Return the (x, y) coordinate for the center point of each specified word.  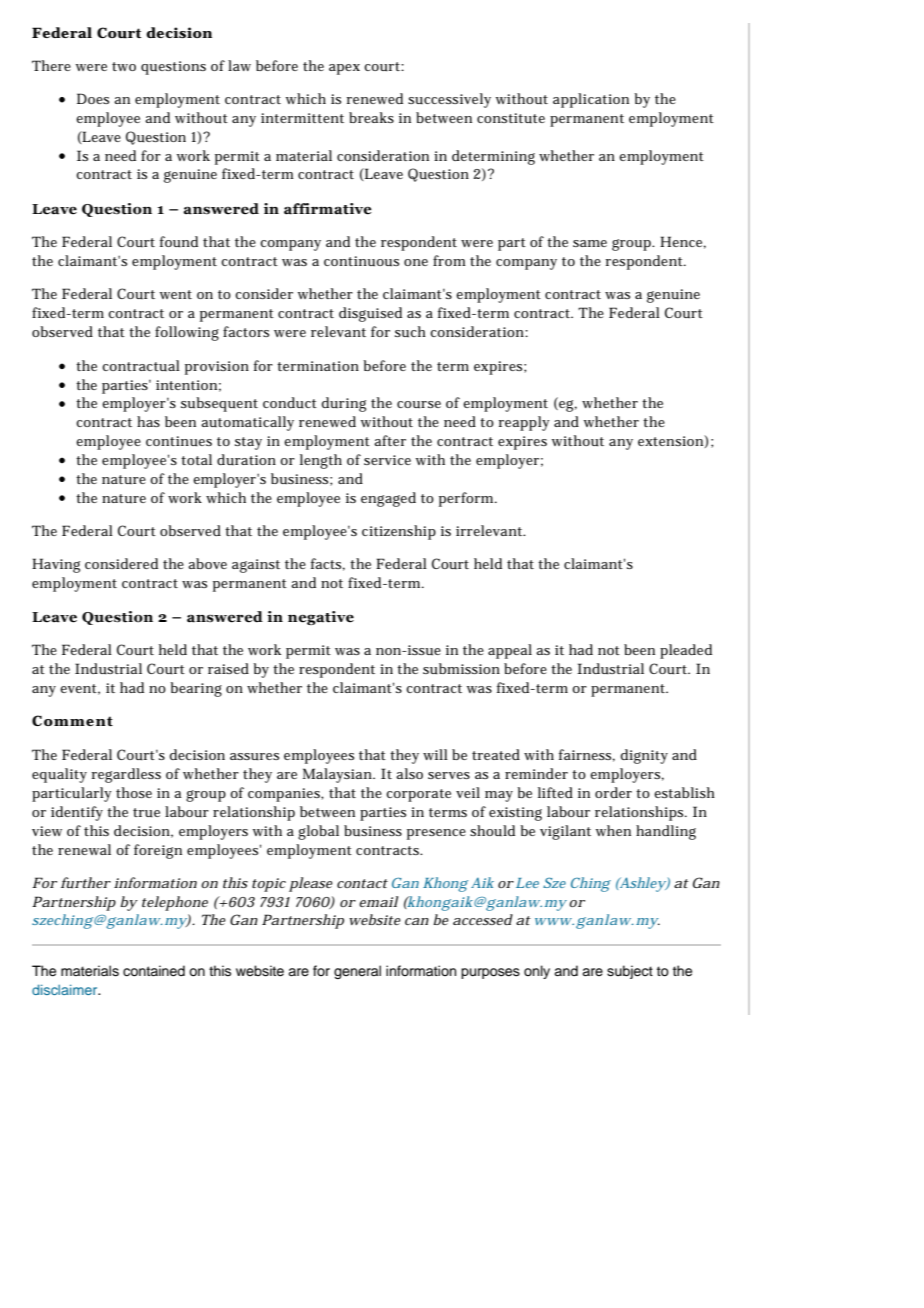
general (357, 972)
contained (154, 971)
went (176, 294)
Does (93, 98)
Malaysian (339, 775)
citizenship (399, 532)
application (591, 100)
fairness (587, 755)
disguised (370, 314)
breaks (371, 117)
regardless (126, 775)
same (590, 243)
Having (56, 565)
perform (468, 499)
